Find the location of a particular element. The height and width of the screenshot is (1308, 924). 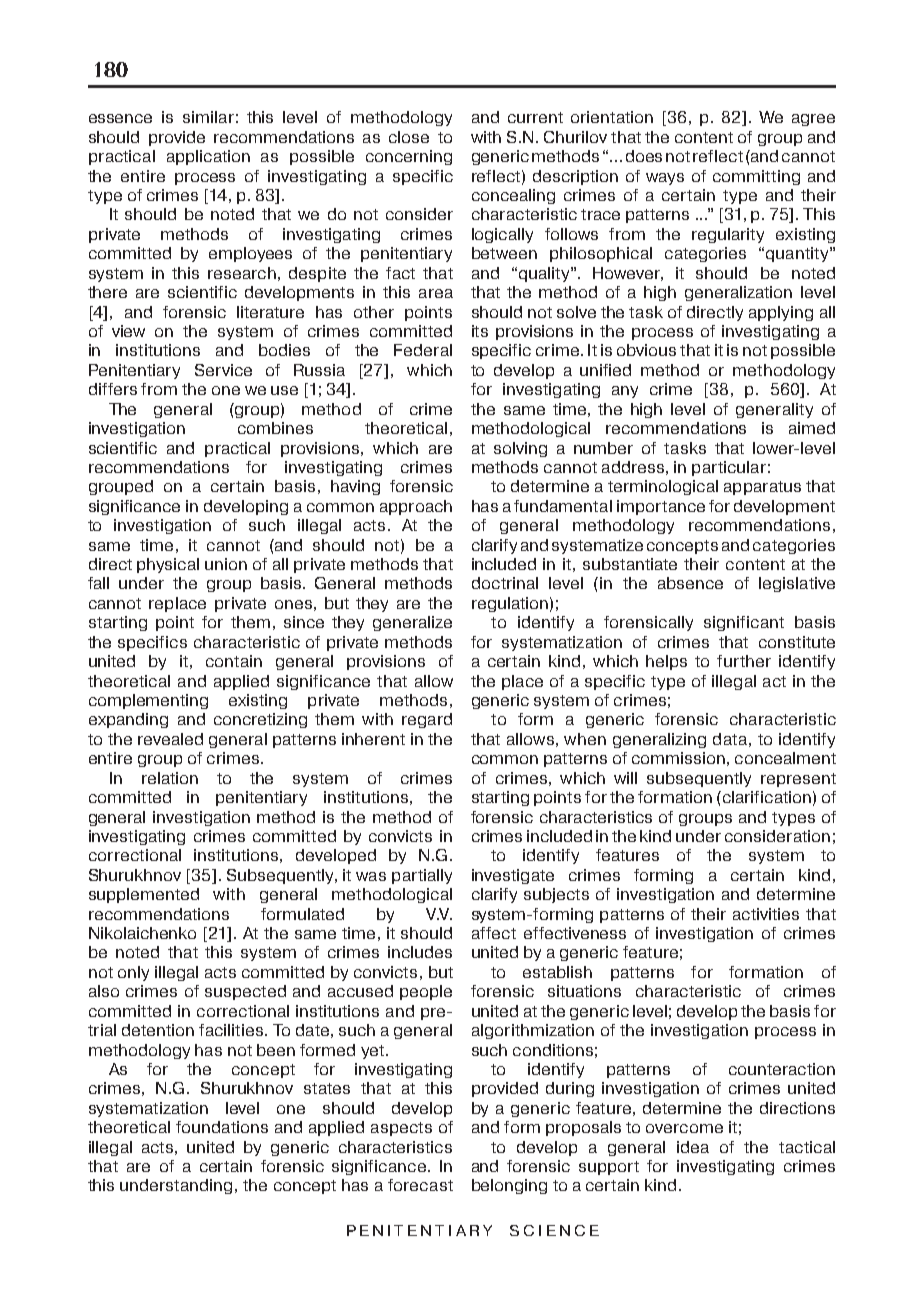

regard is located at coordinates (427, 720).
